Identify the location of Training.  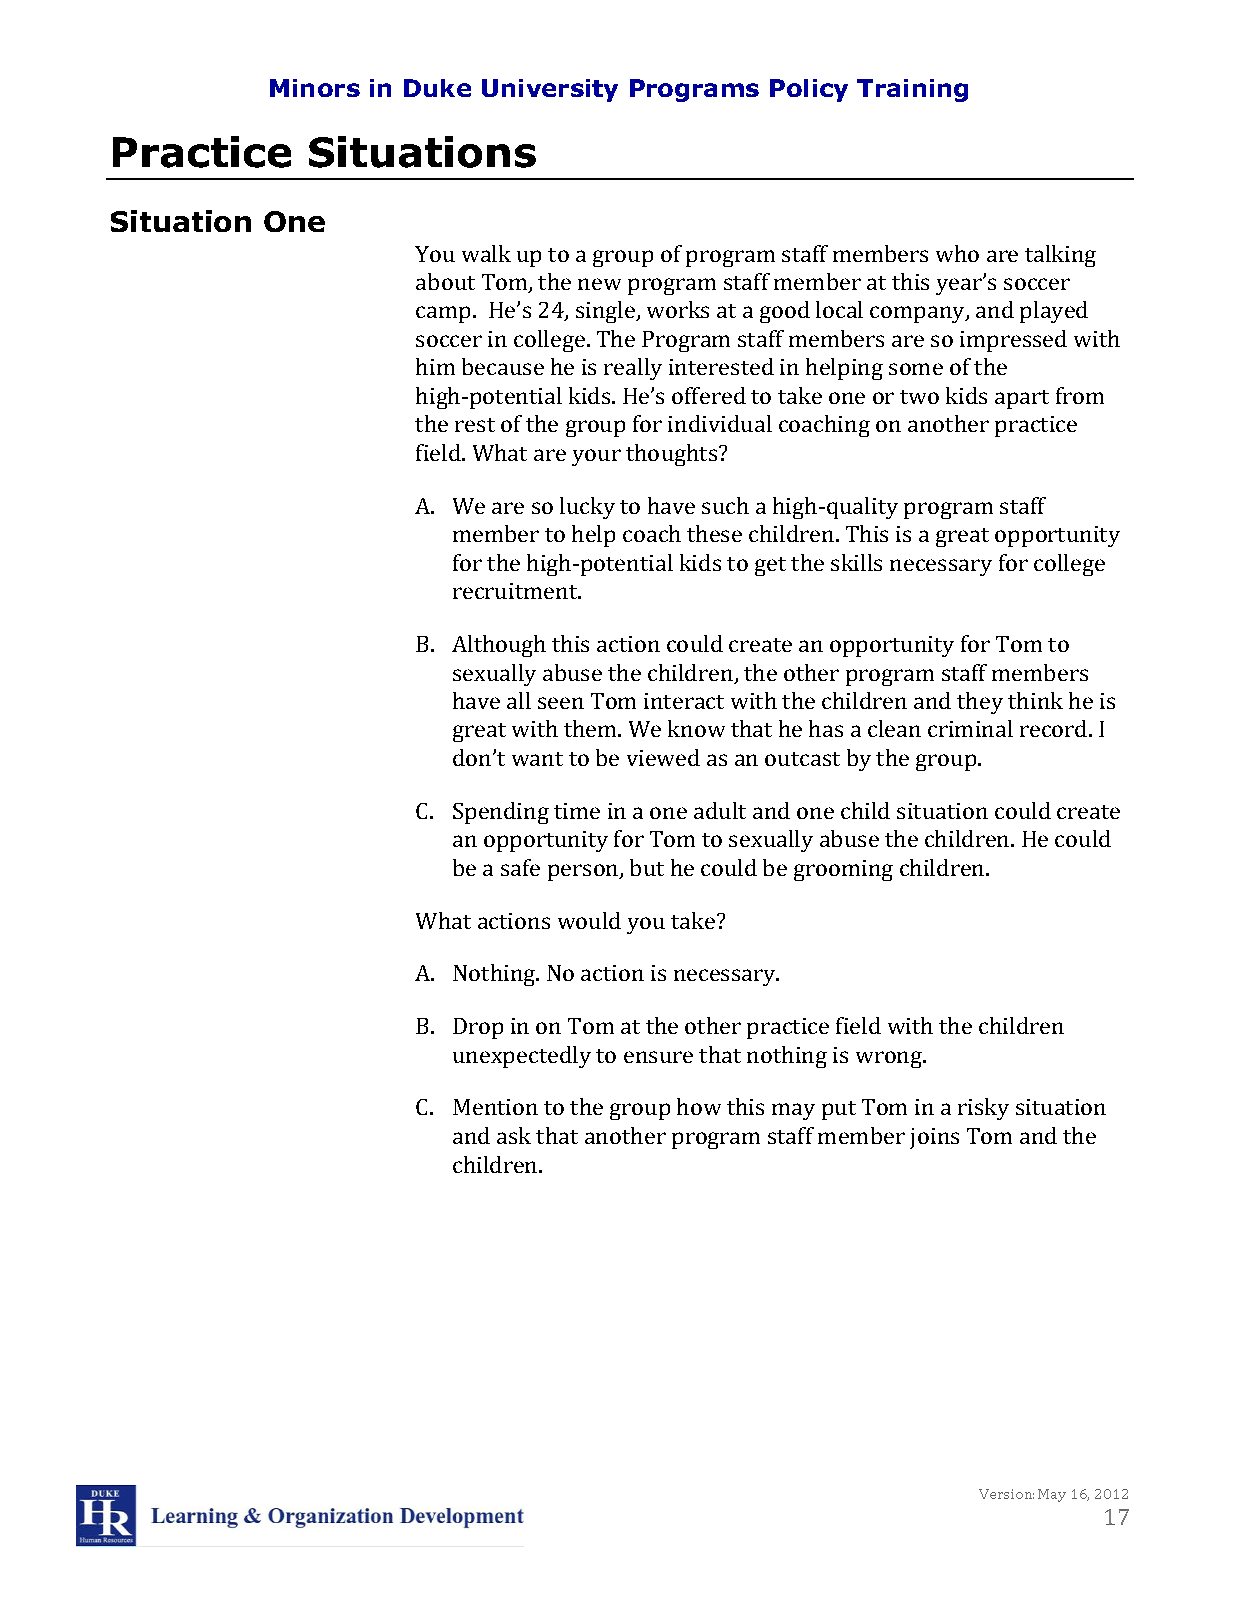
(912, 90).
